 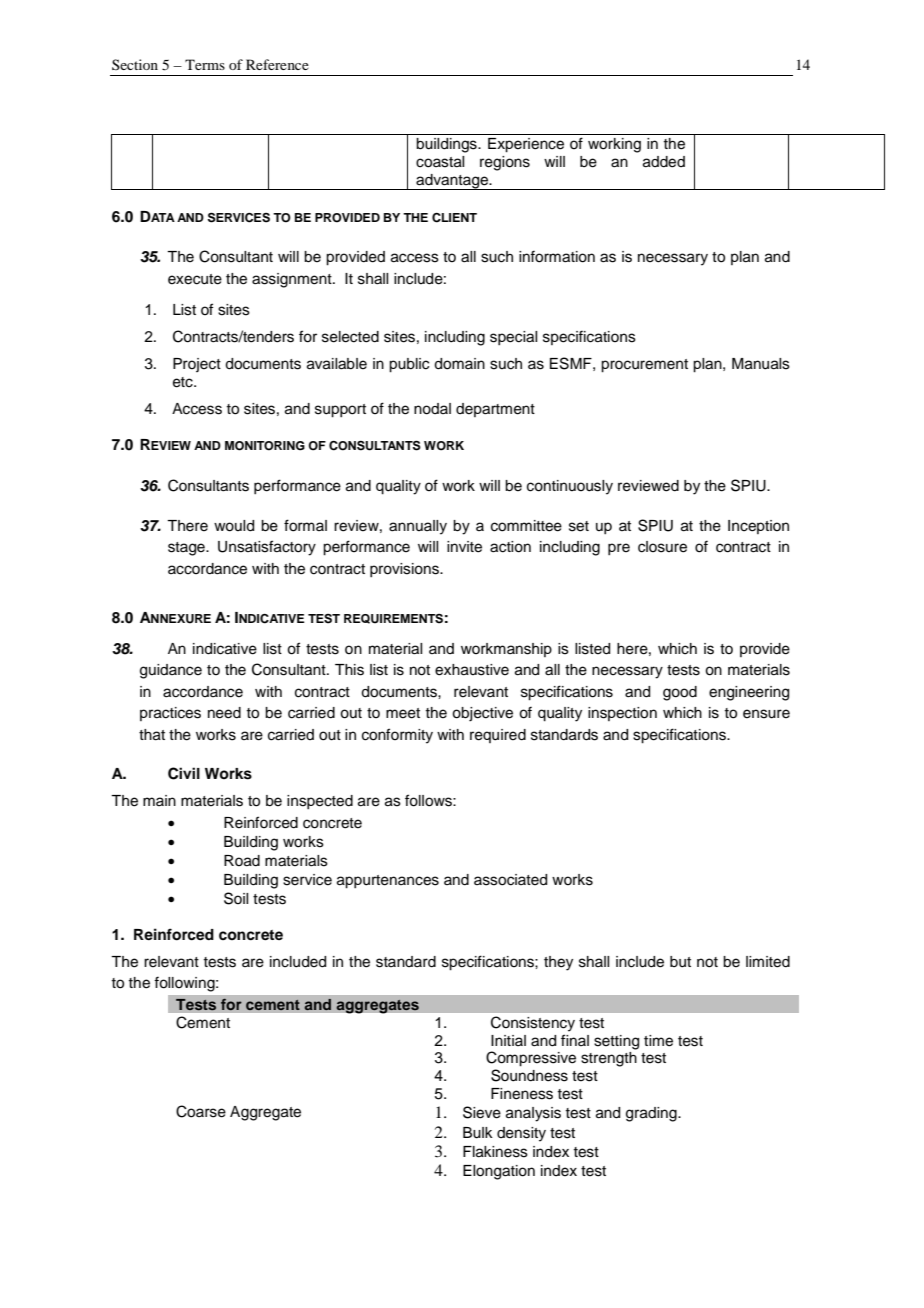 I want to click on exhaustive, so click(x=472, y=670).
